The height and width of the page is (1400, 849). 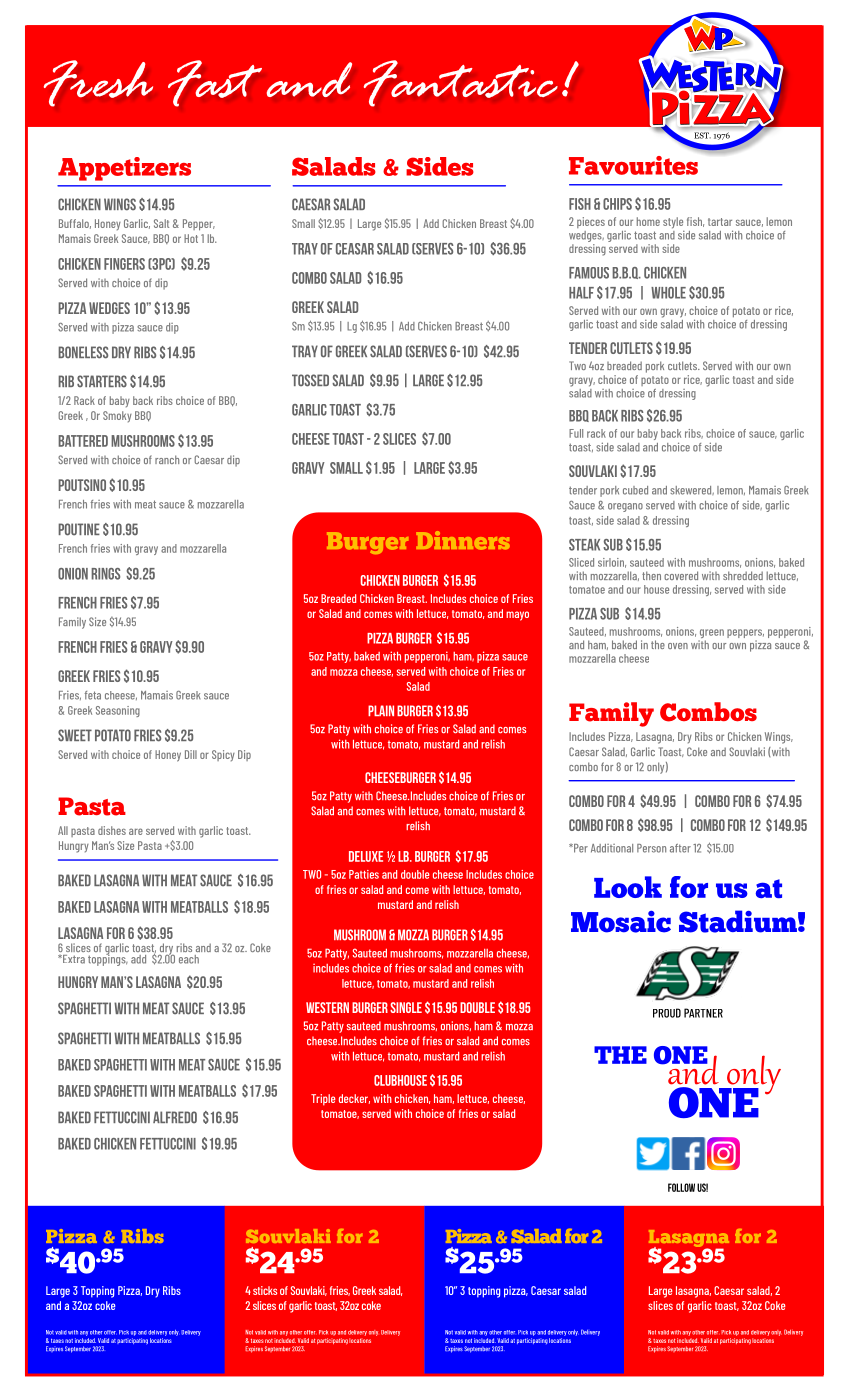 What do you see at coordinates (681, 1187) in the page?
I see `FOLLOW` at bounding box center [681, 1187].
